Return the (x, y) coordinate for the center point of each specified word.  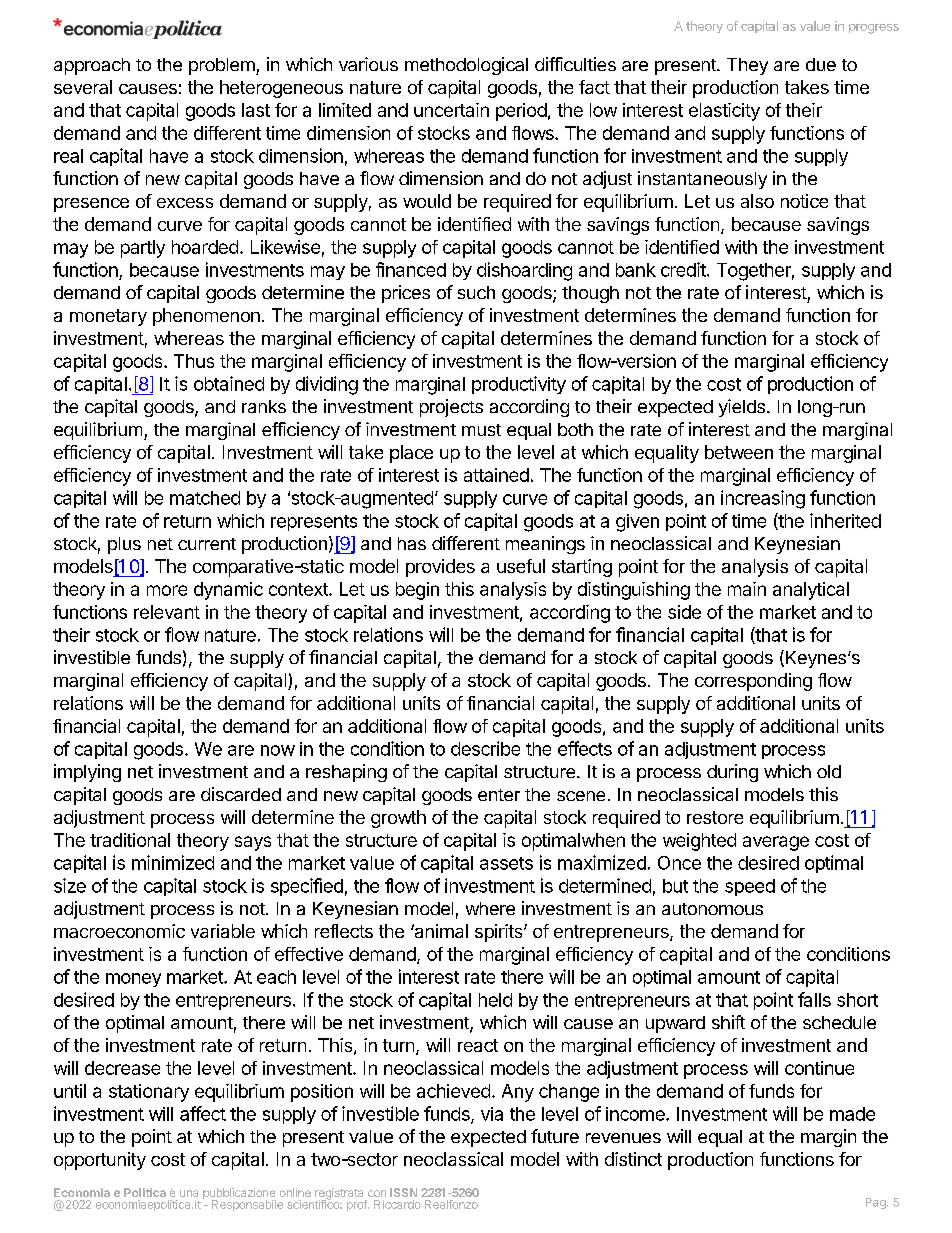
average (776, 843)
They (747, 66)
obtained (229, 383)
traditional (130, 840)
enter (499, 795)
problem (223, 66)
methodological (466, 66)
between (739, 452)
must (481, 430)
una (189, 1193)
